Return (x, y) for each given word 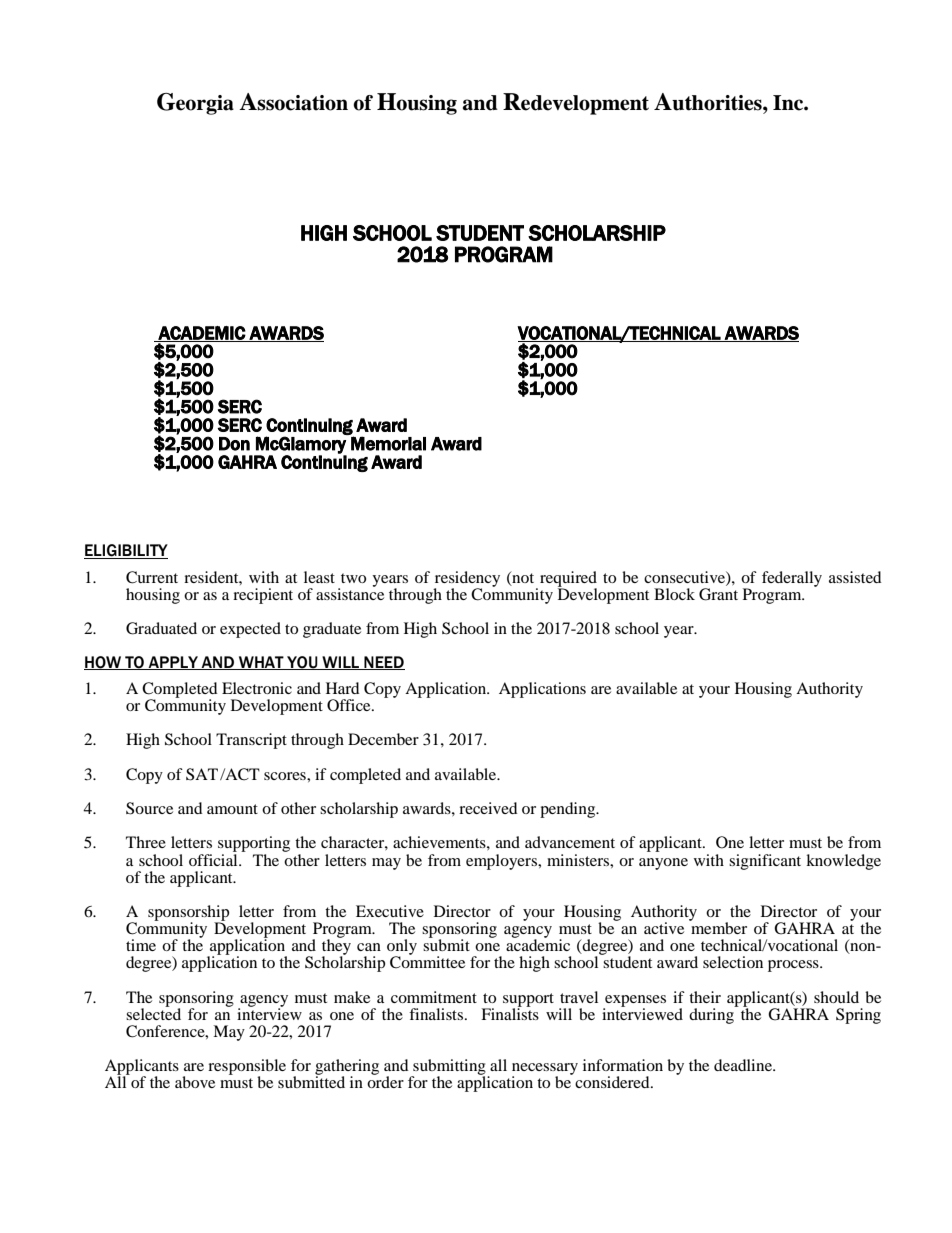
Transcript (251, 741)
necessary (545, 1070)
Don (234, 444)
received (488, 808)
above (195, 1082)
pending (569, 810)
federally (792, 579)
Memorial (388, 443)
